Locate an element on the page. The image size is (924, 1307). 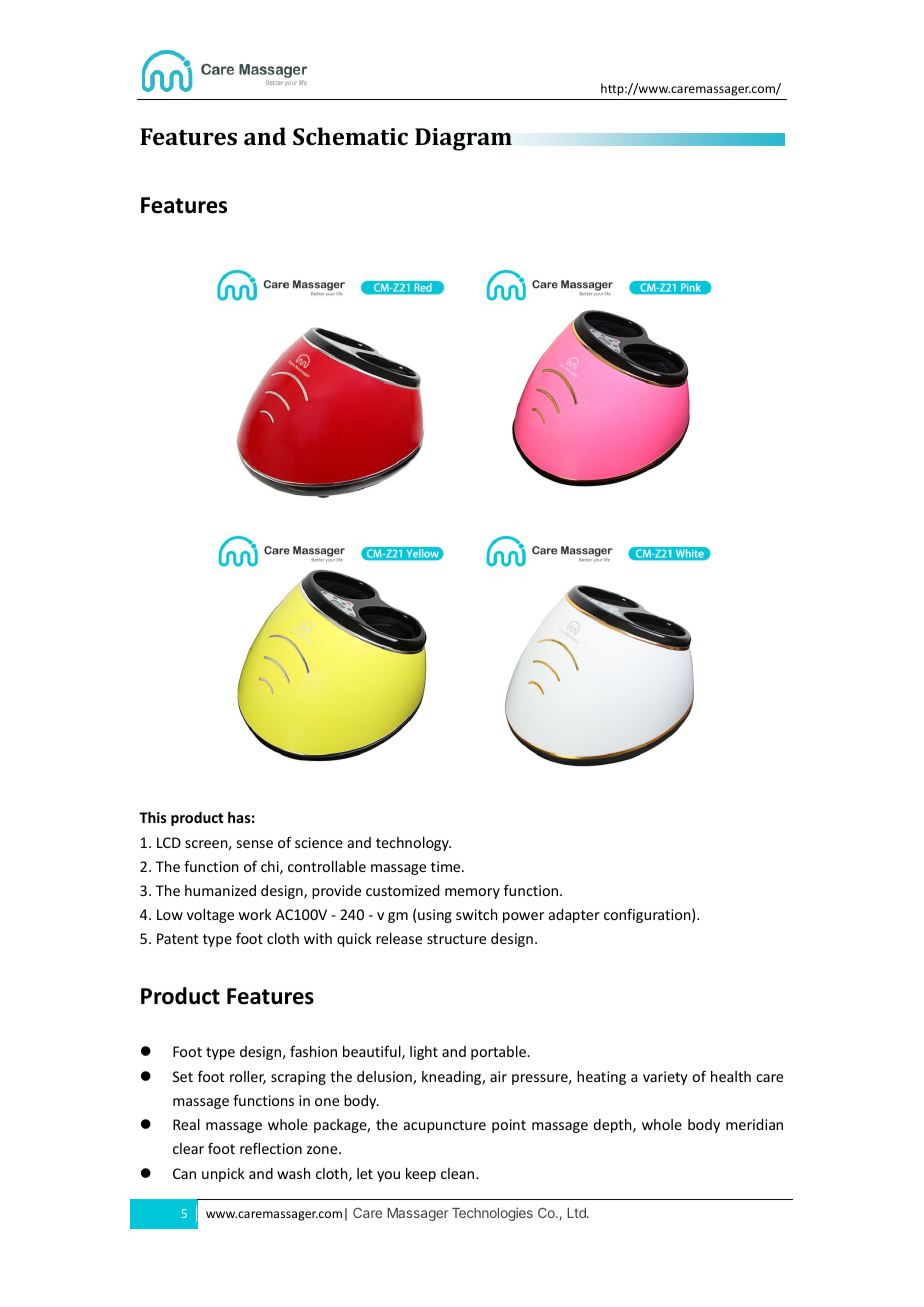
science is located at coordinates (319, 842).
